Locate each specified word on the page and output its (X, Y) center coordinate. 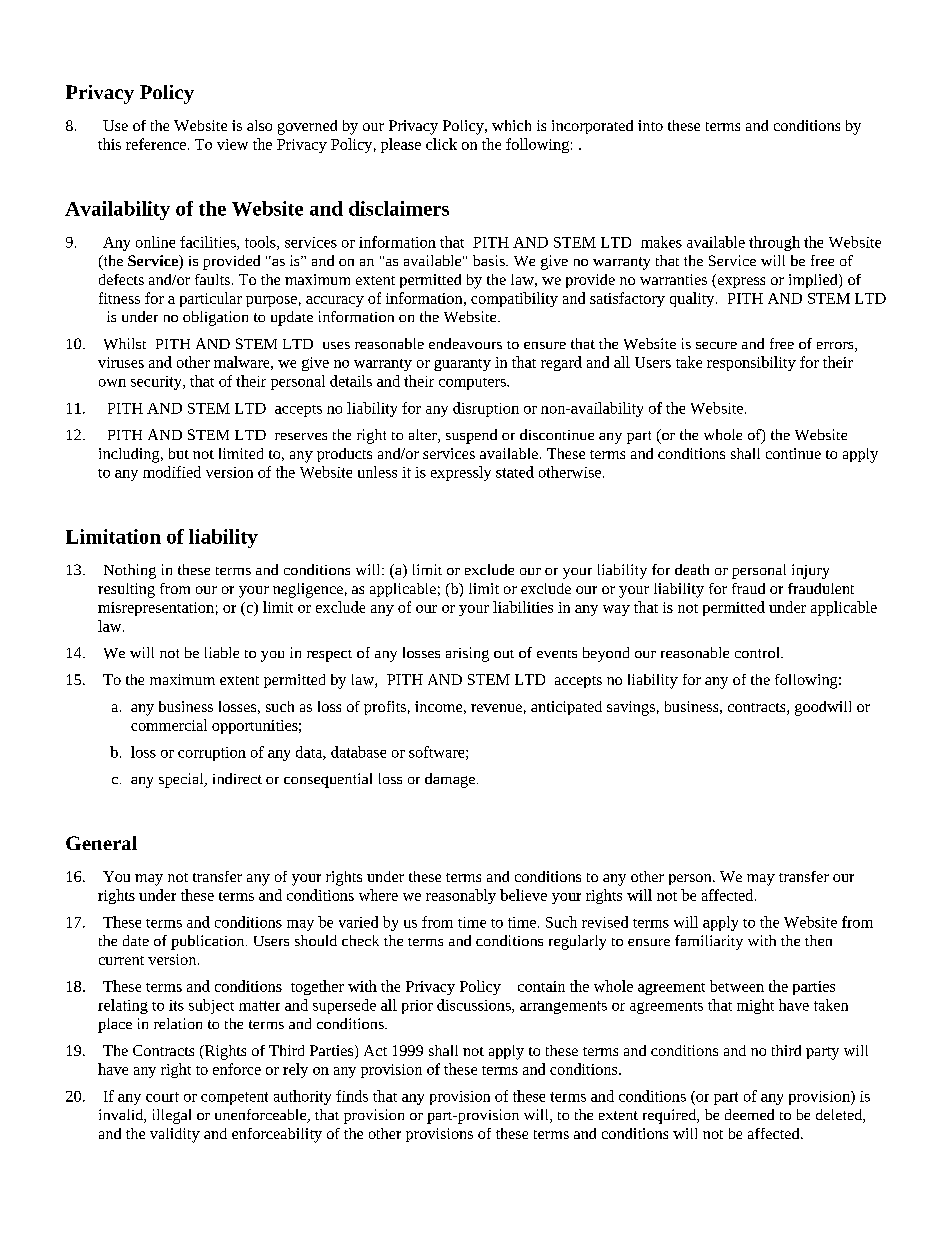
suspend (471, 436)
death (692, 569)
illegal (172, 1116)
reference (156, 144)
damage (450, 780)
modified (172, 472)
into (650, 125)
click (441, 144)
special (182, 780)
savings (631, 708)
